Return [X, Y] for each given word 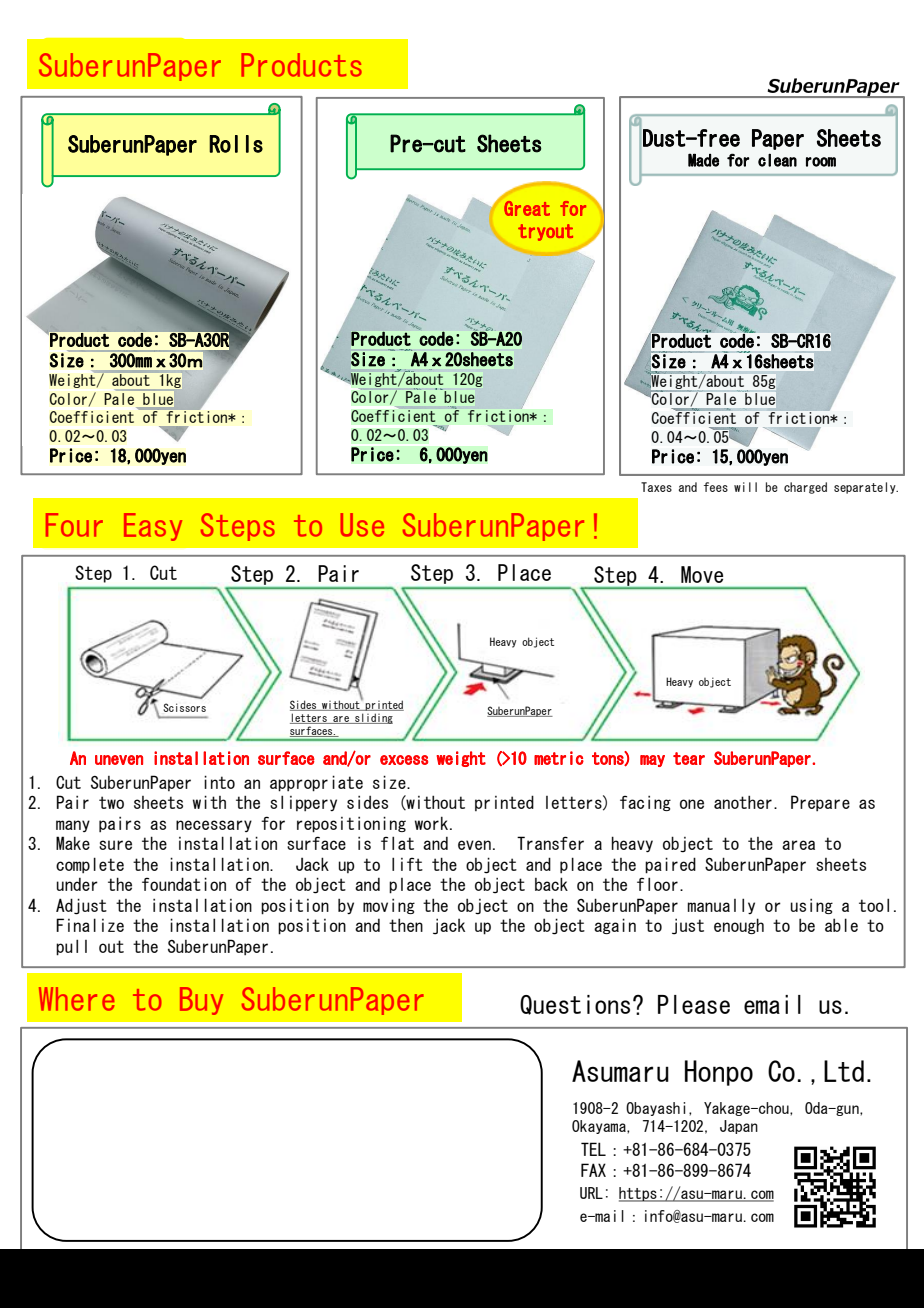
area [798, 845]
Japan [739, 1127]
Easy [153, 527]
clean [777, 160]
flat [397, 843]
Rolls [236, 144]
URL [591, 1193]
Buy [201, 1001]
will [745, 487]
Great [527, 208]
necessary [214, 826]
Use [362, 525]
